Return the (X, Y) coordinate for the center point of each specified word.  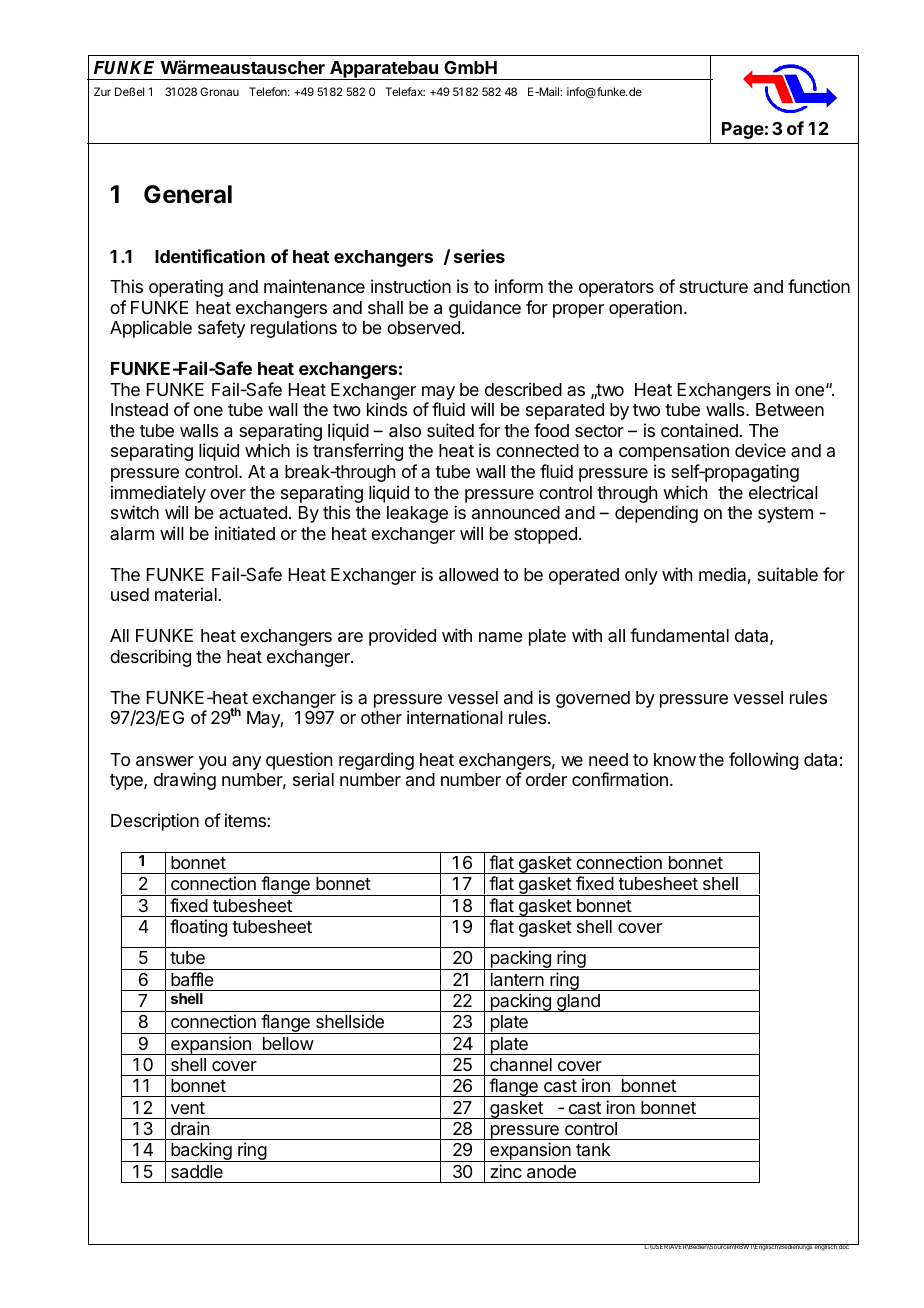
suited (450, 430)
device (760, 450)
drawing (185, 781)
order (546, 779)
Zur (102, 91)
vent (188, 1108)
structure (713, 287)
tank (593, 1149)
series (479, 256)
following (763, 761)
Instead (139, 410)
